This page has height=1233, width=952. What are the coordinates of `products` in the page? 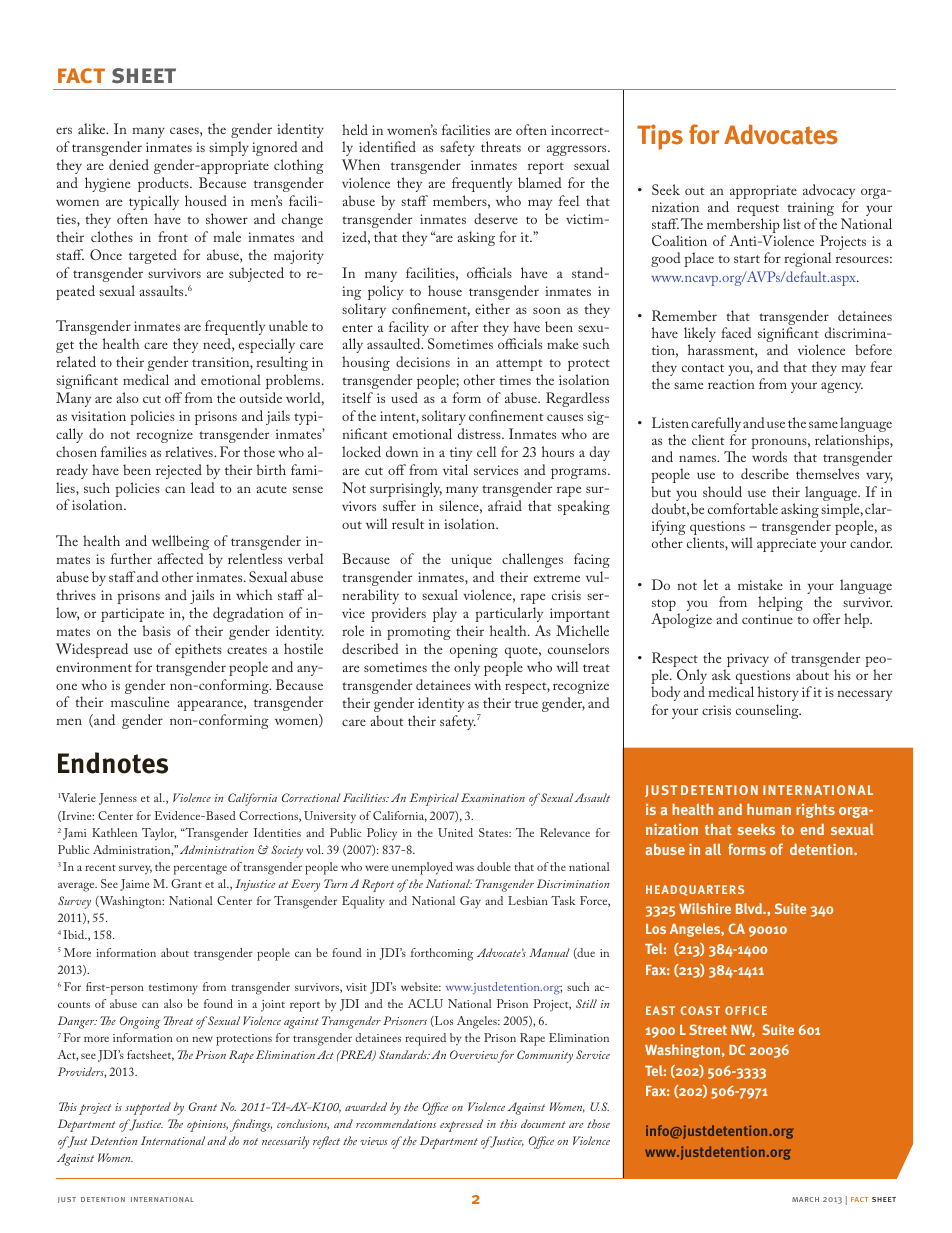 It's located at (164, 184).
